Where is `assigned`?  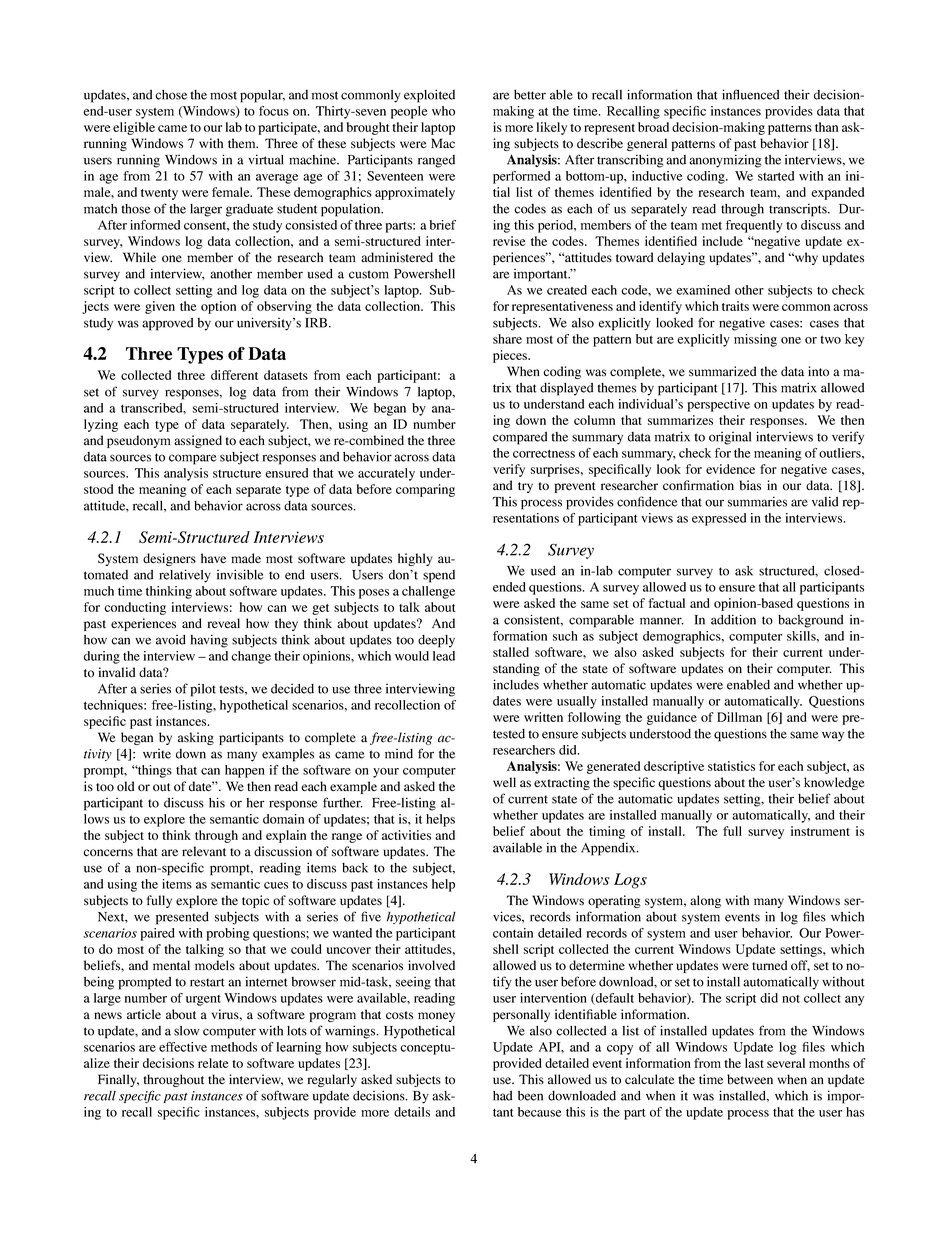 assigned is located at coordinates (198, 441).
